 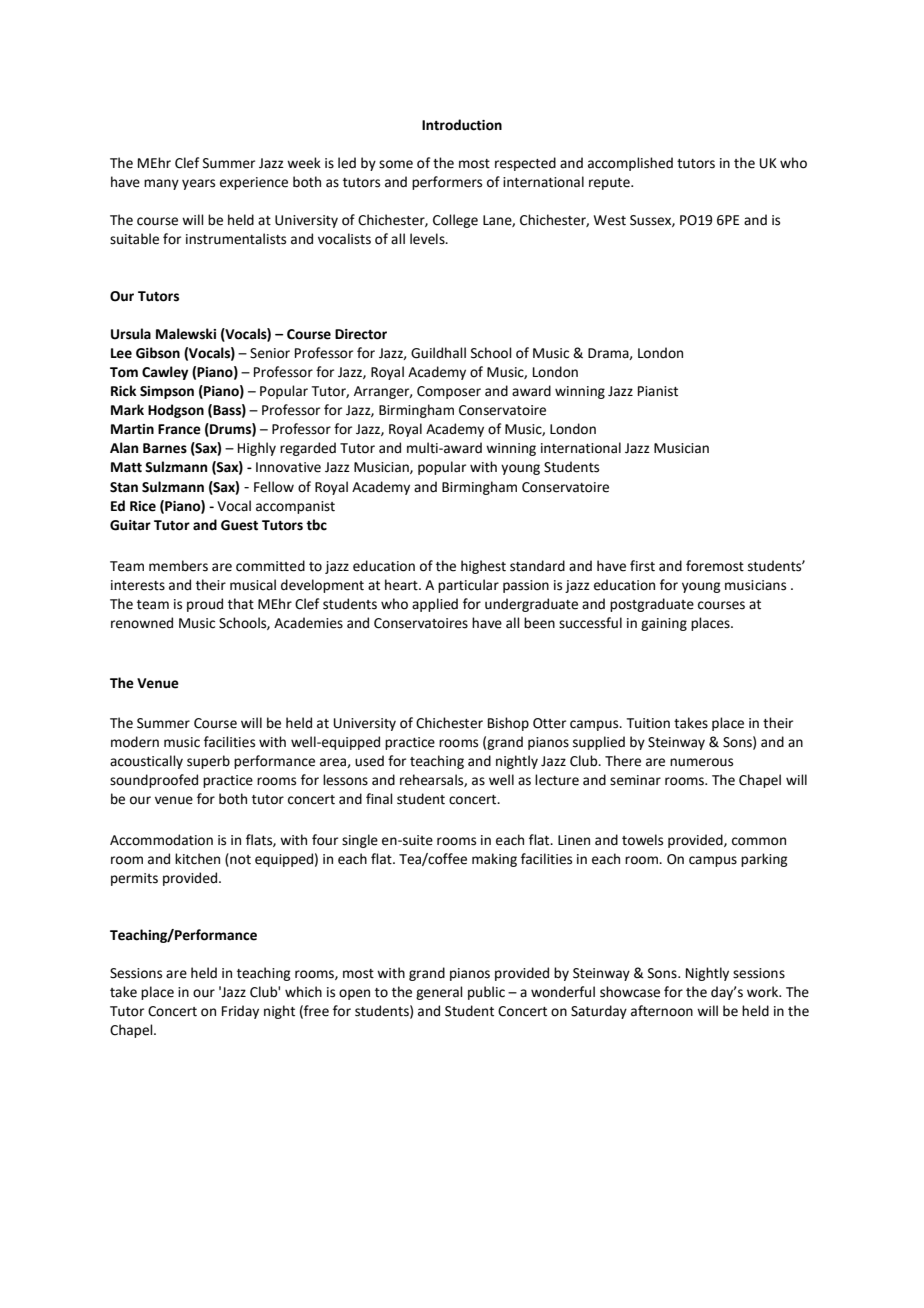 I want to click on Composer, so click(x=449, y=392).
